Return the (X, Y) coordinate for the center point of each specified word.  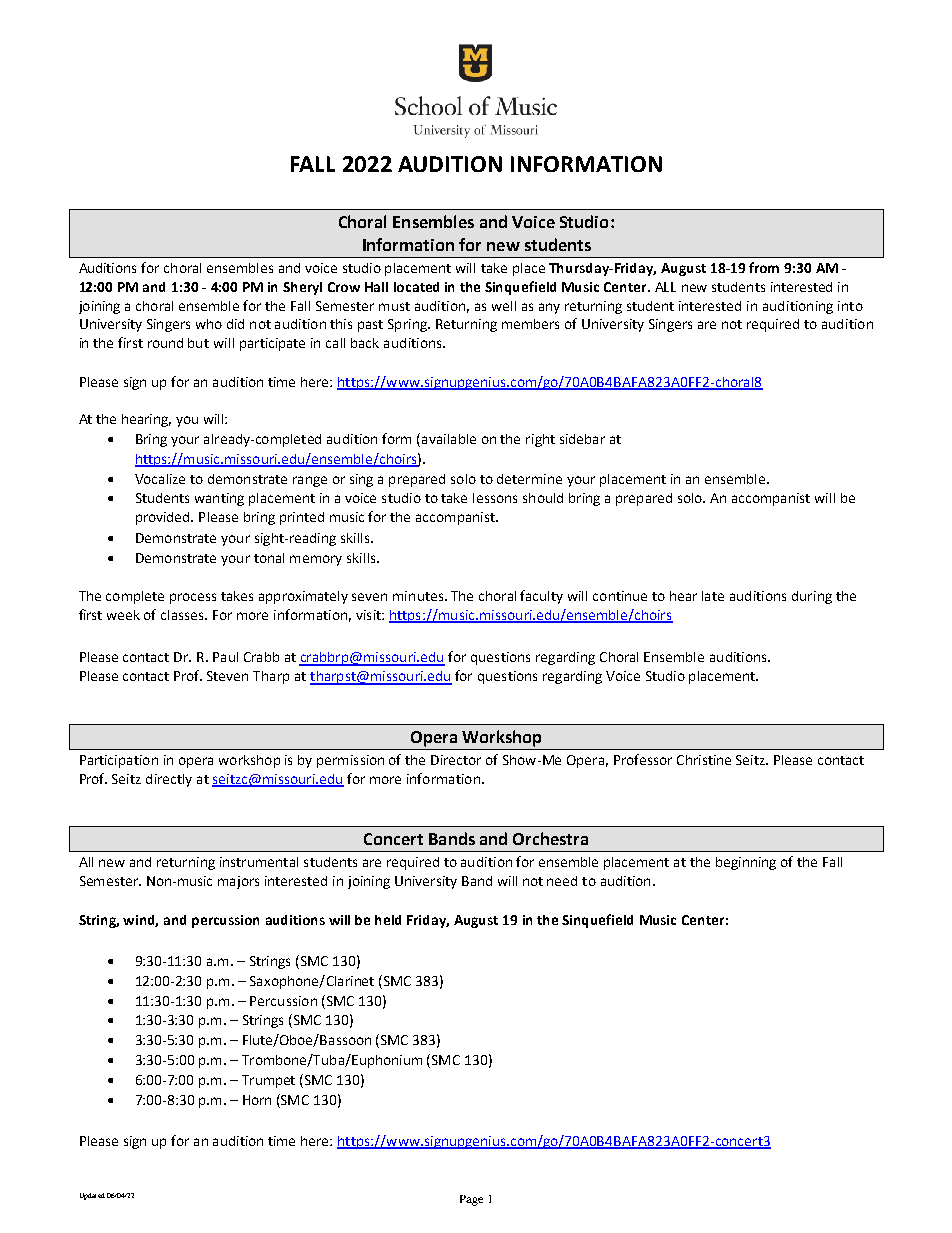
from (764, 267)
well (504, 306)
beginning (746, 863)
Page (471, 1200)
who (209, 324)
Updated (92, 1196)
